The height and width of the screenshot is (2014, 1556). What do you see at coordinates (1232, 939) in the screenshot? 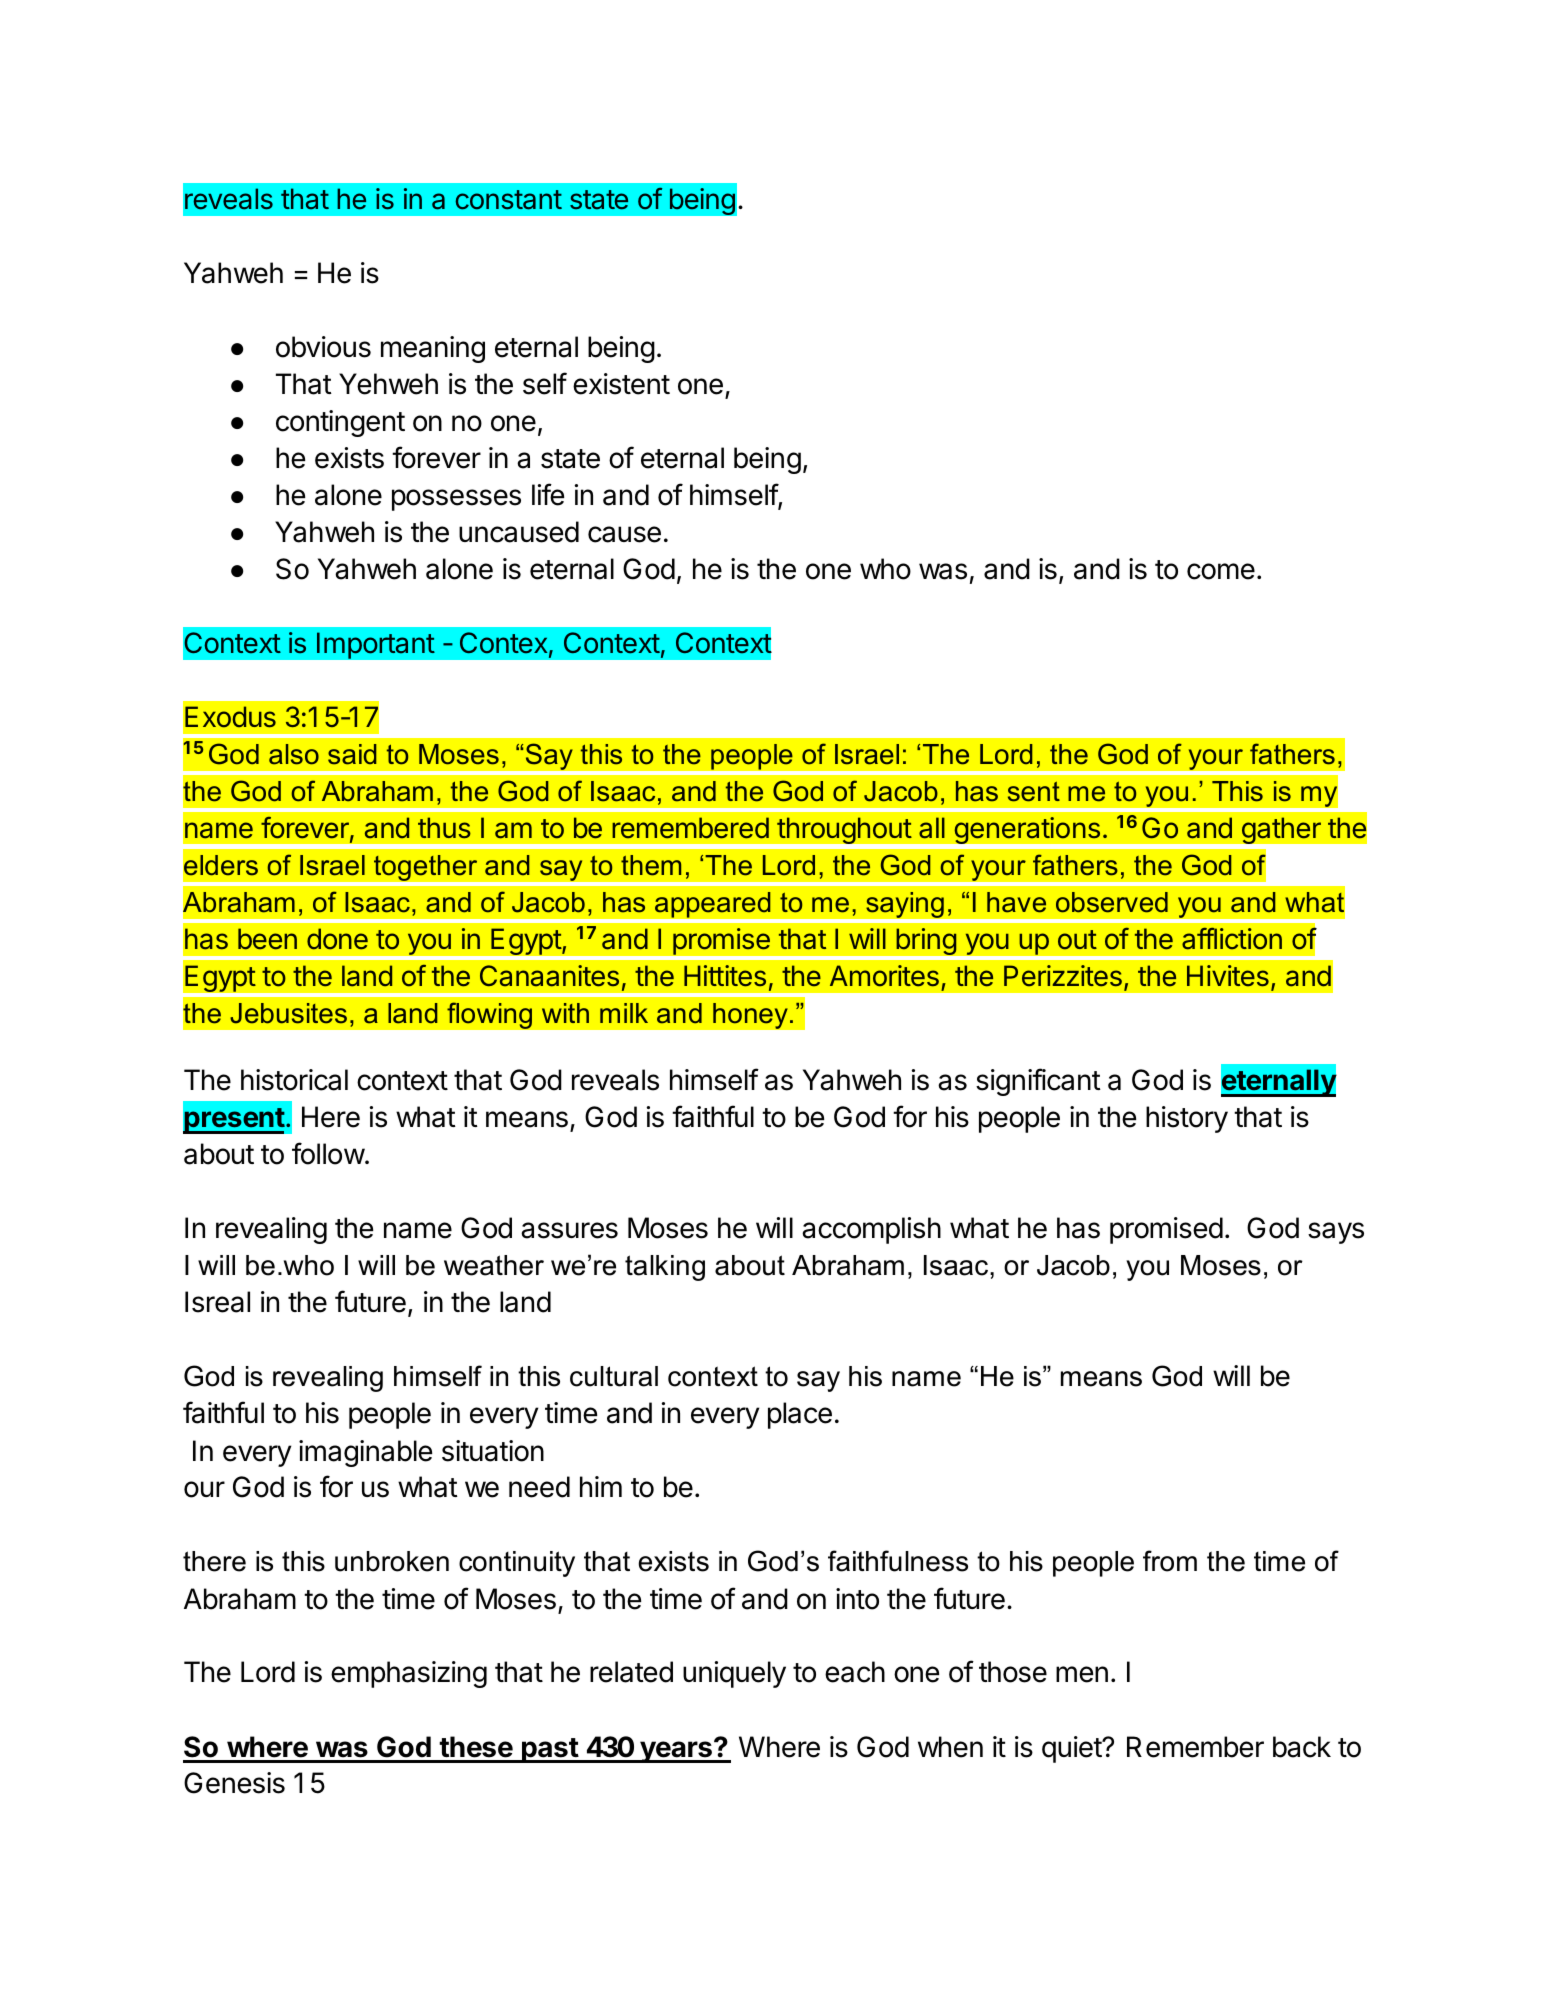
I see `affliction` at bounding box center [1232, 939].
